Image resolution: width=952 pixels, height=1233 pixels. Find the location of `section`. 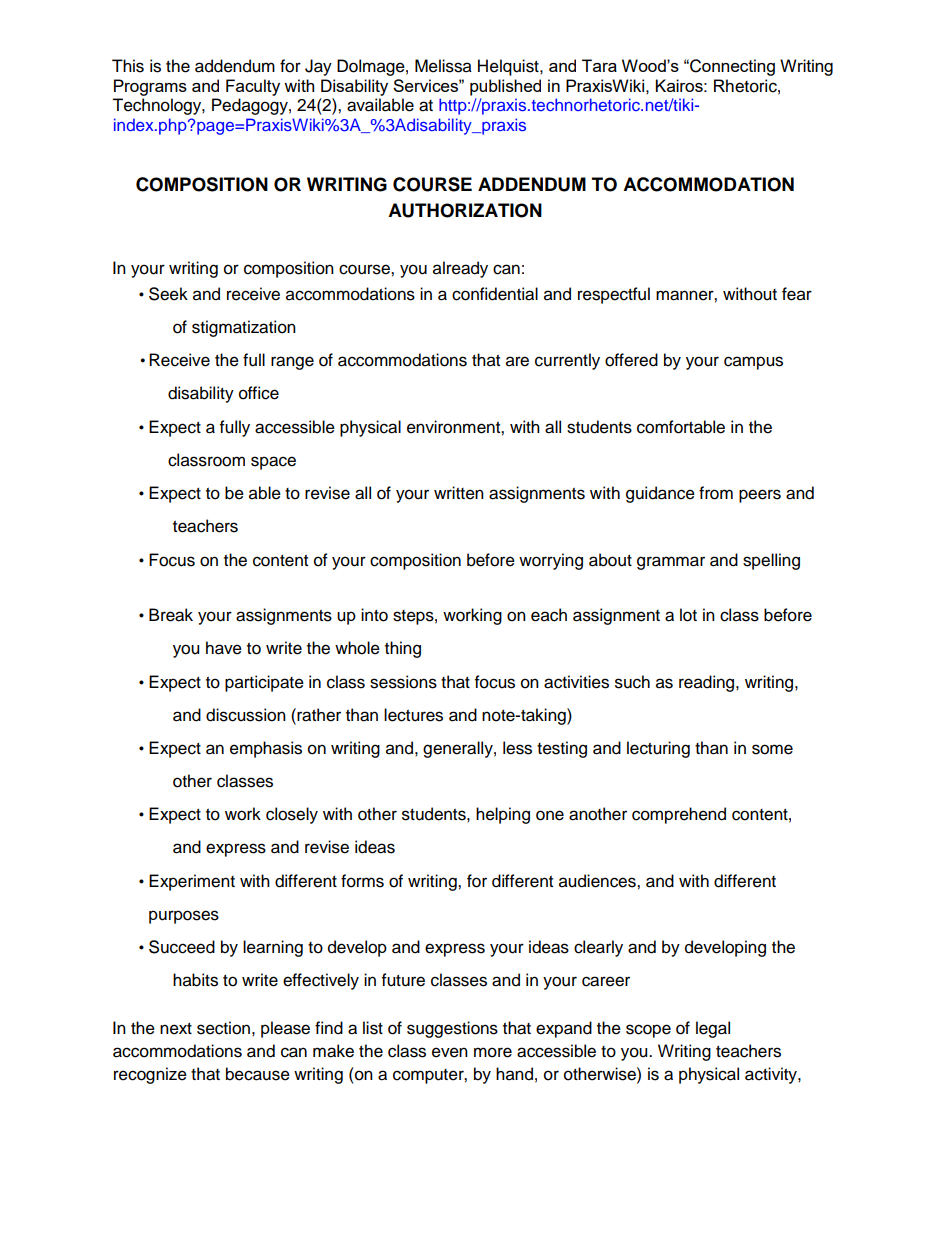

section is located at coordinates (223, 1028).
